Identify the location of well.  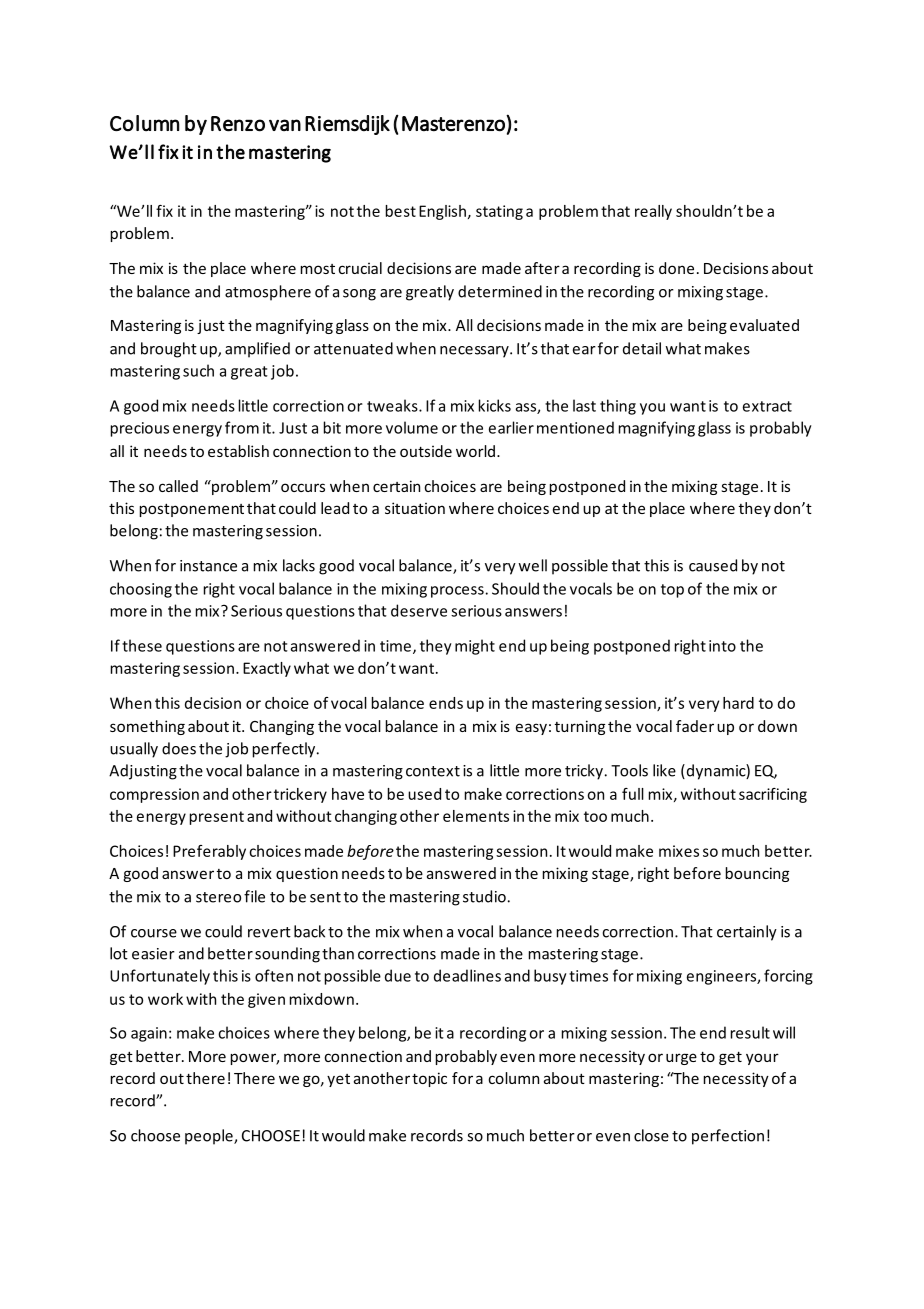
(532, 565).
